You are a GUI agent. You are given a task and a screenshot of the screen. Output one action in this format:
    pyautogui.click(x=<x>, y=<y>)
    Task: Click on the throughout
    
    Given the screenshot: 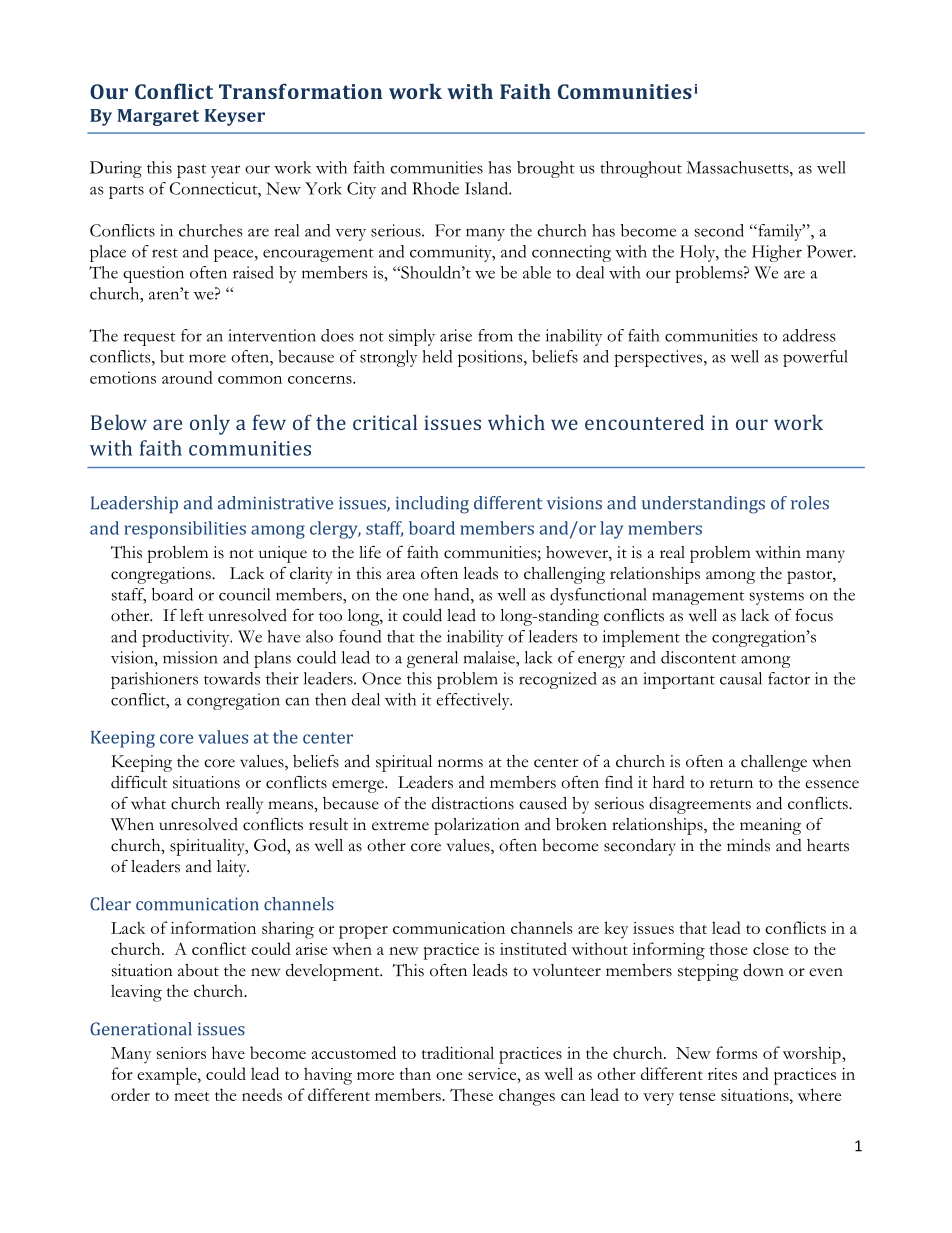 What is the action you would take?
    pyautogui.click(x=641, y=169)
